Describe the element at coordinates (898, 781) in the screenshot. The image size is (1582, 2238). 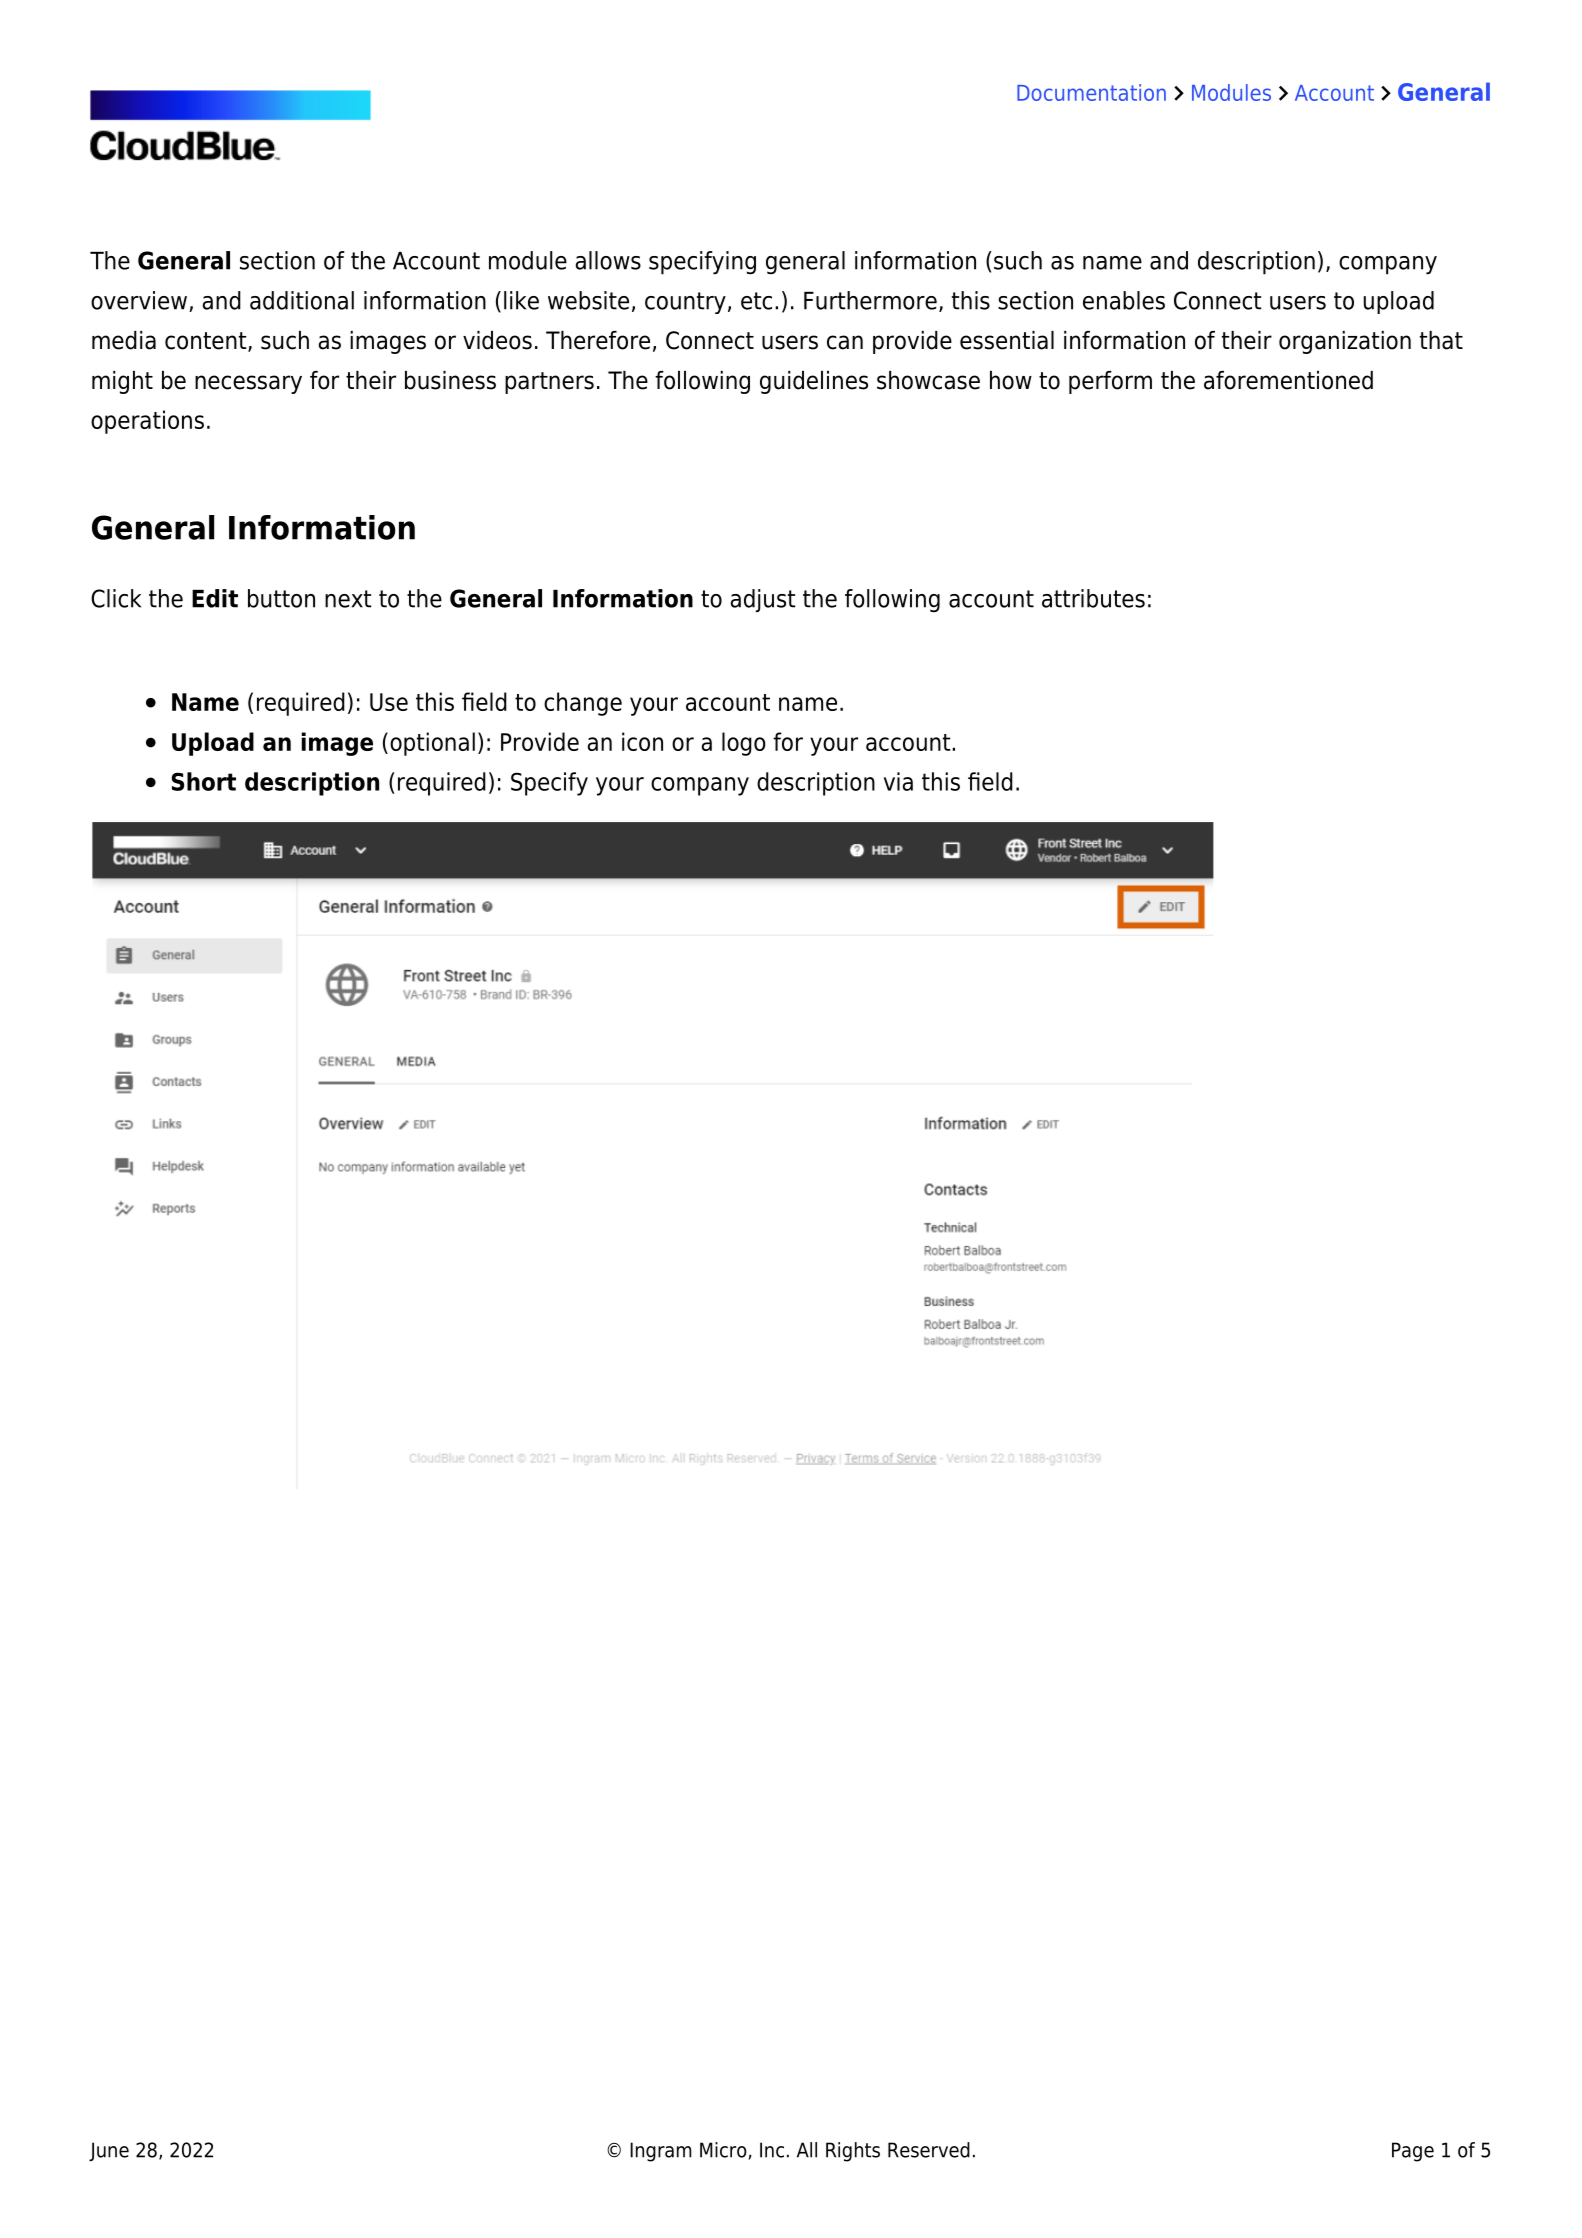
I see `via` at that location.
